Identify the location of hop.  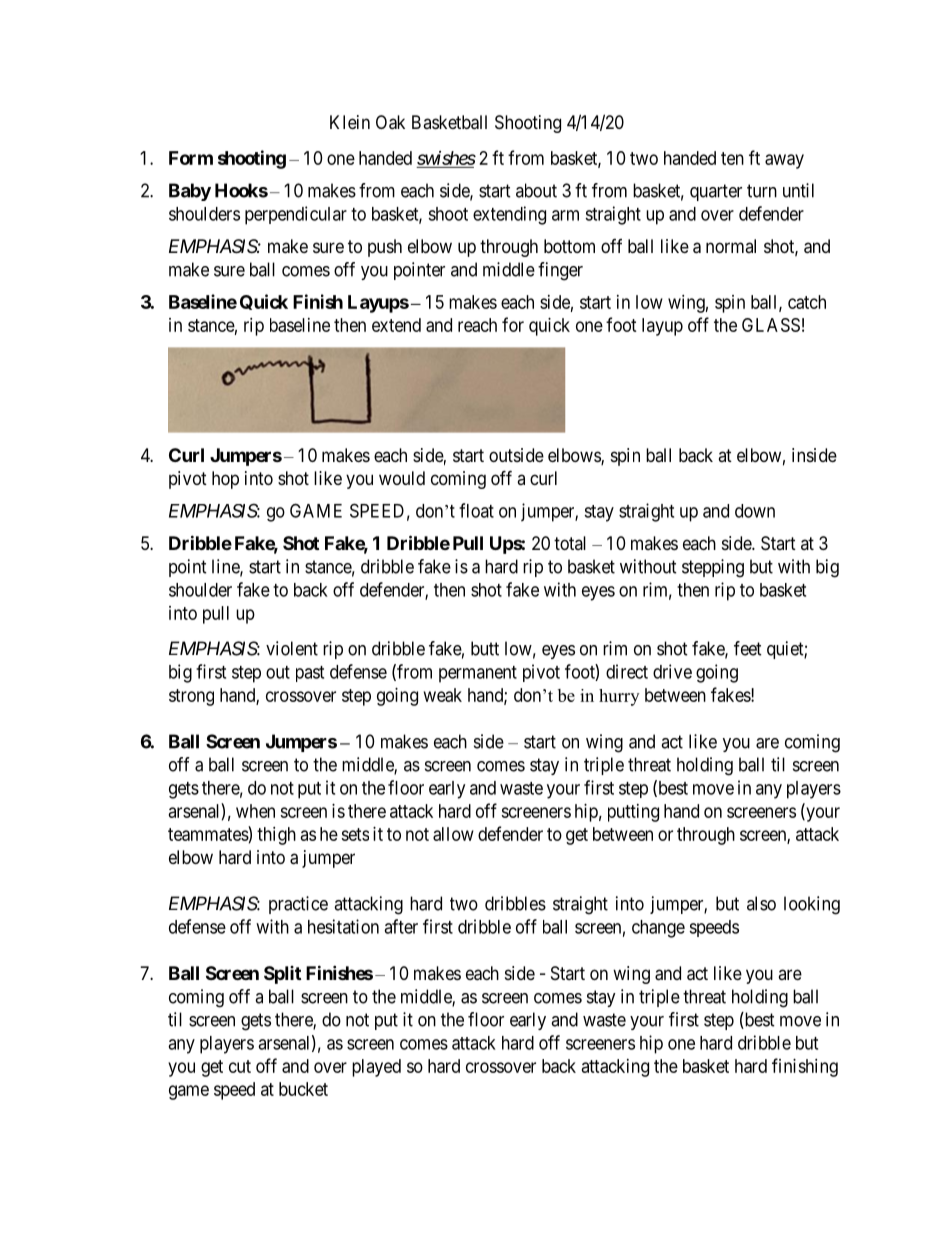
(225, 480).
